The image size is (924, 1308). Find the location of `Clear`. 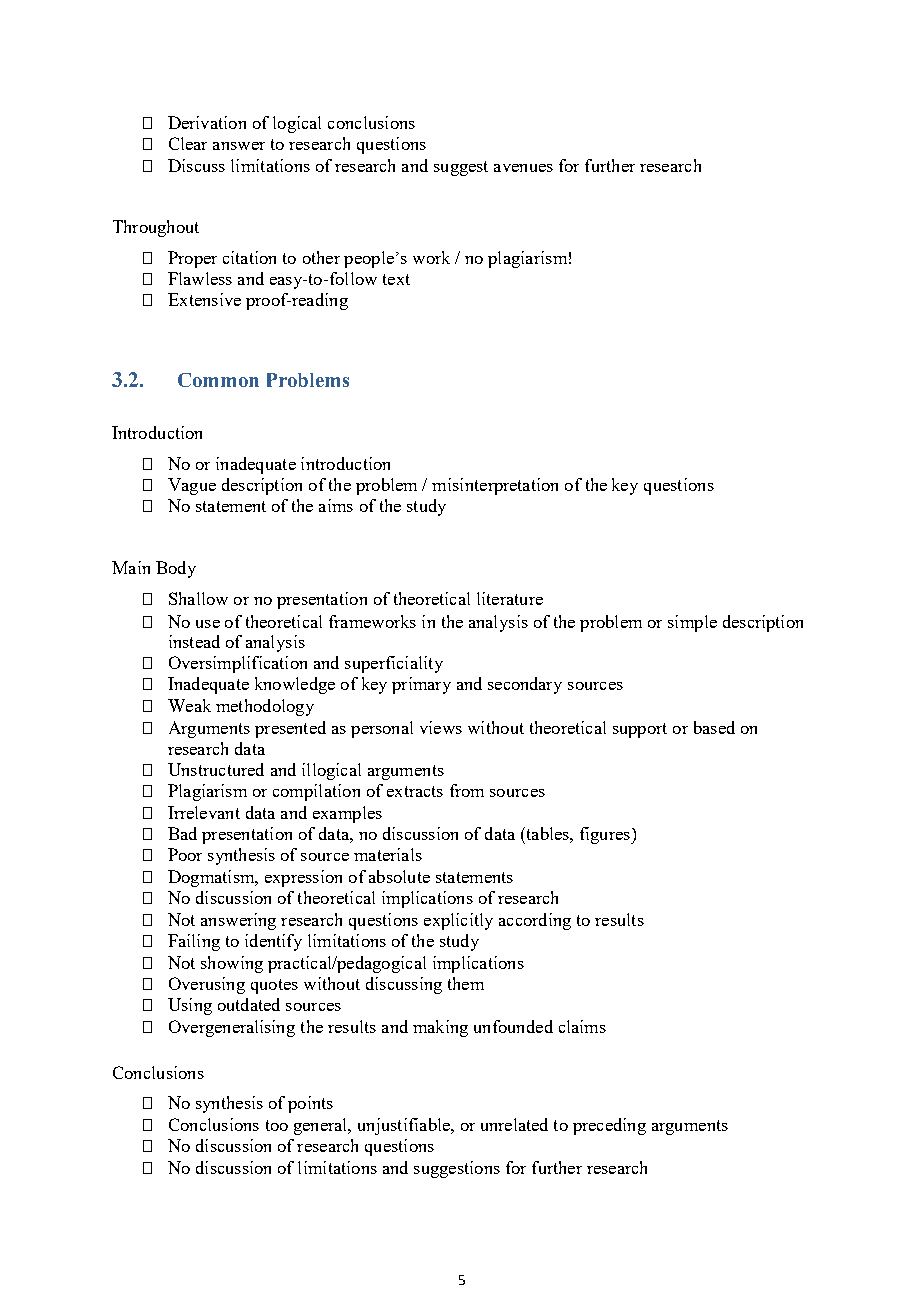

Clear is located at coordinates (188, 143).
